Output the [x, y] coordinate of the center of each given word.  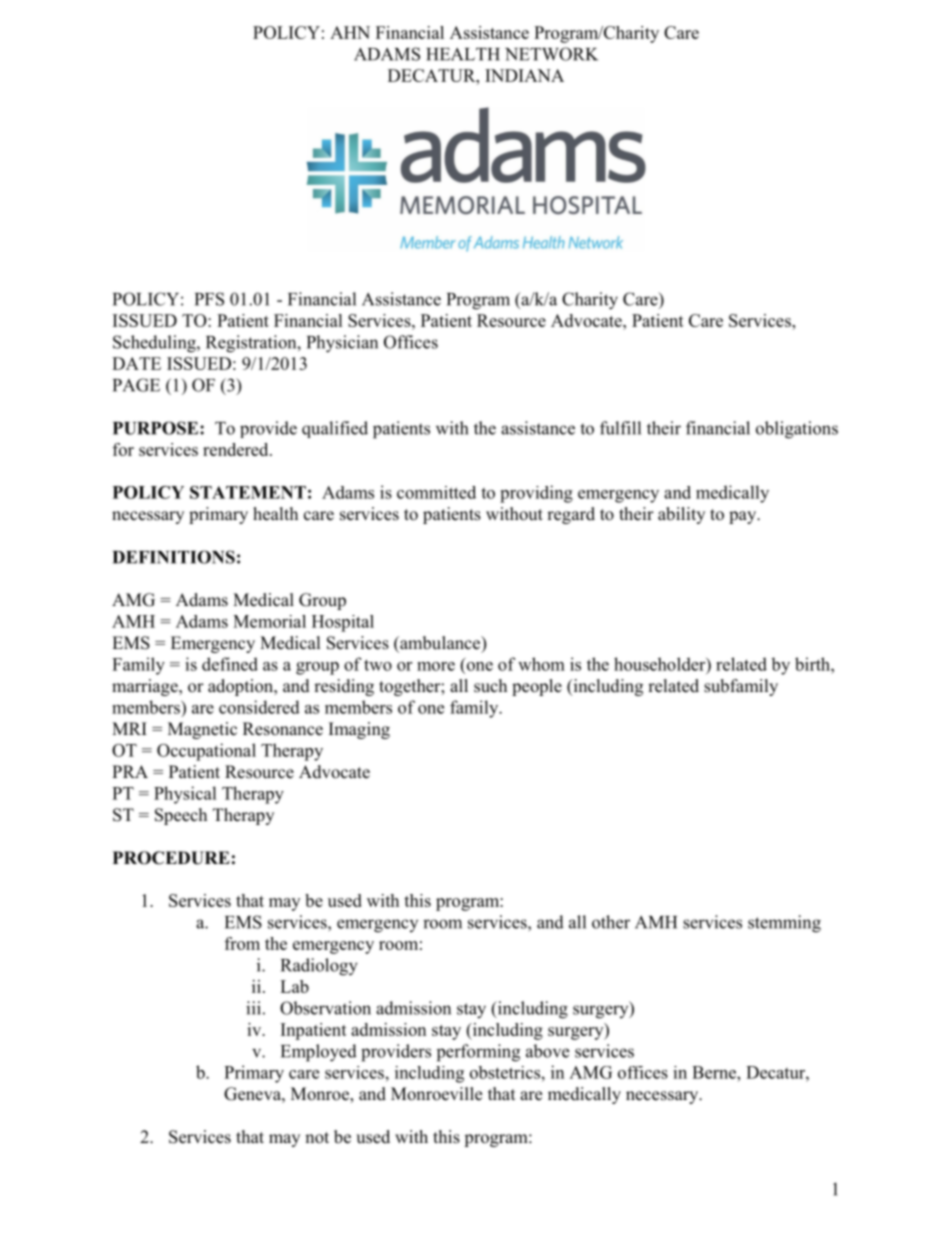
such [490, 686]
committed [436, 492]
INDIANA [524, 75]
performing [478, 1053]
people [537, 687]
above [547, 1051]
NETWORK [551, 54]
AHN [350, 32]
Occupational [206, 752]
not [317, 1138]
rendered [237, 449]
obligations [797, 430]
